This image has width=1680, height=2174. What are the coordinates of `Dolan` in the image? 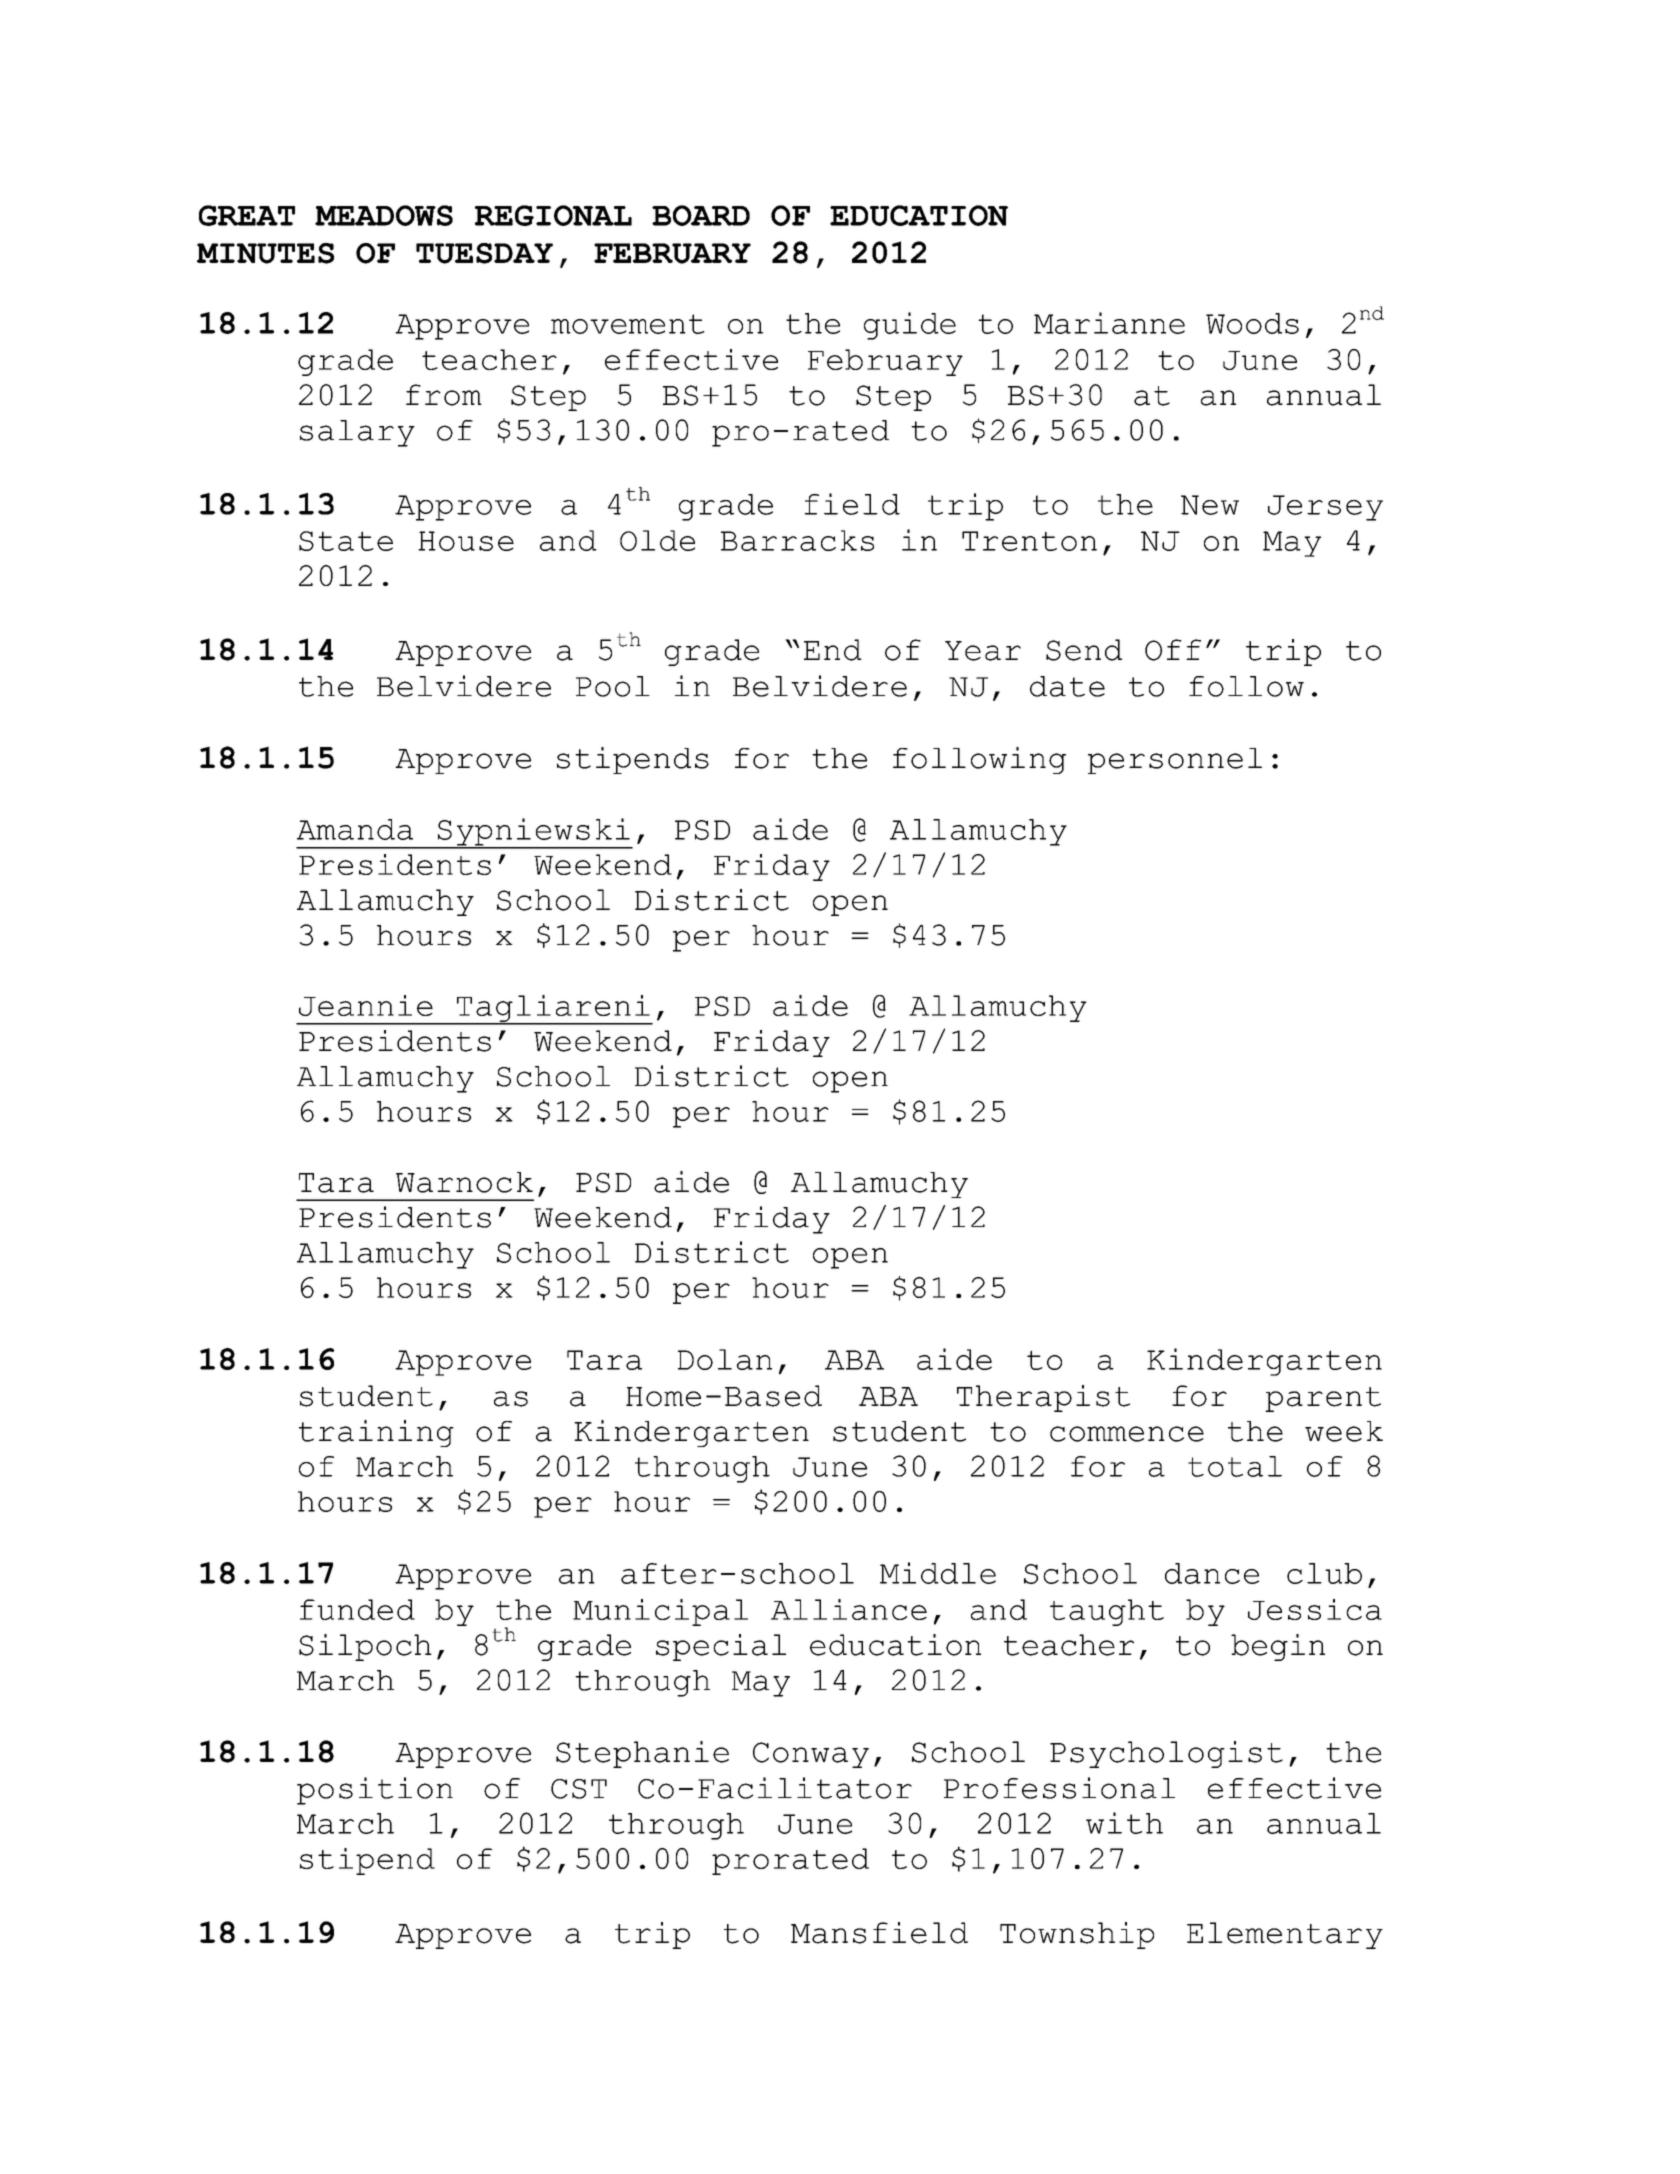 It's located at (725, 1359).
